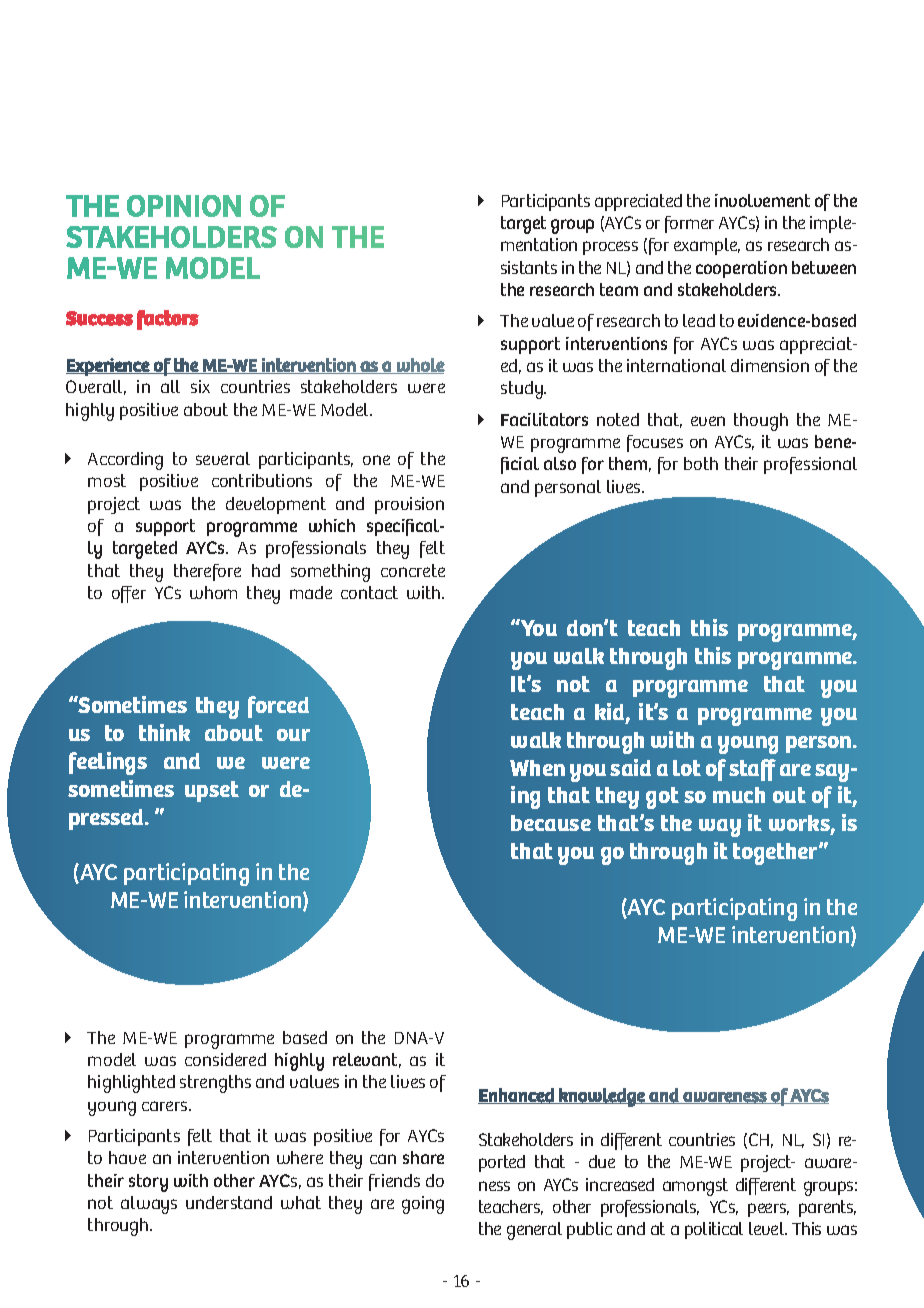 The width and height of the screenshot is (924, 1308). What do you see at coordinates (739, 795) in the screenshot?
I see `much` at bounding box center [739, 795].
